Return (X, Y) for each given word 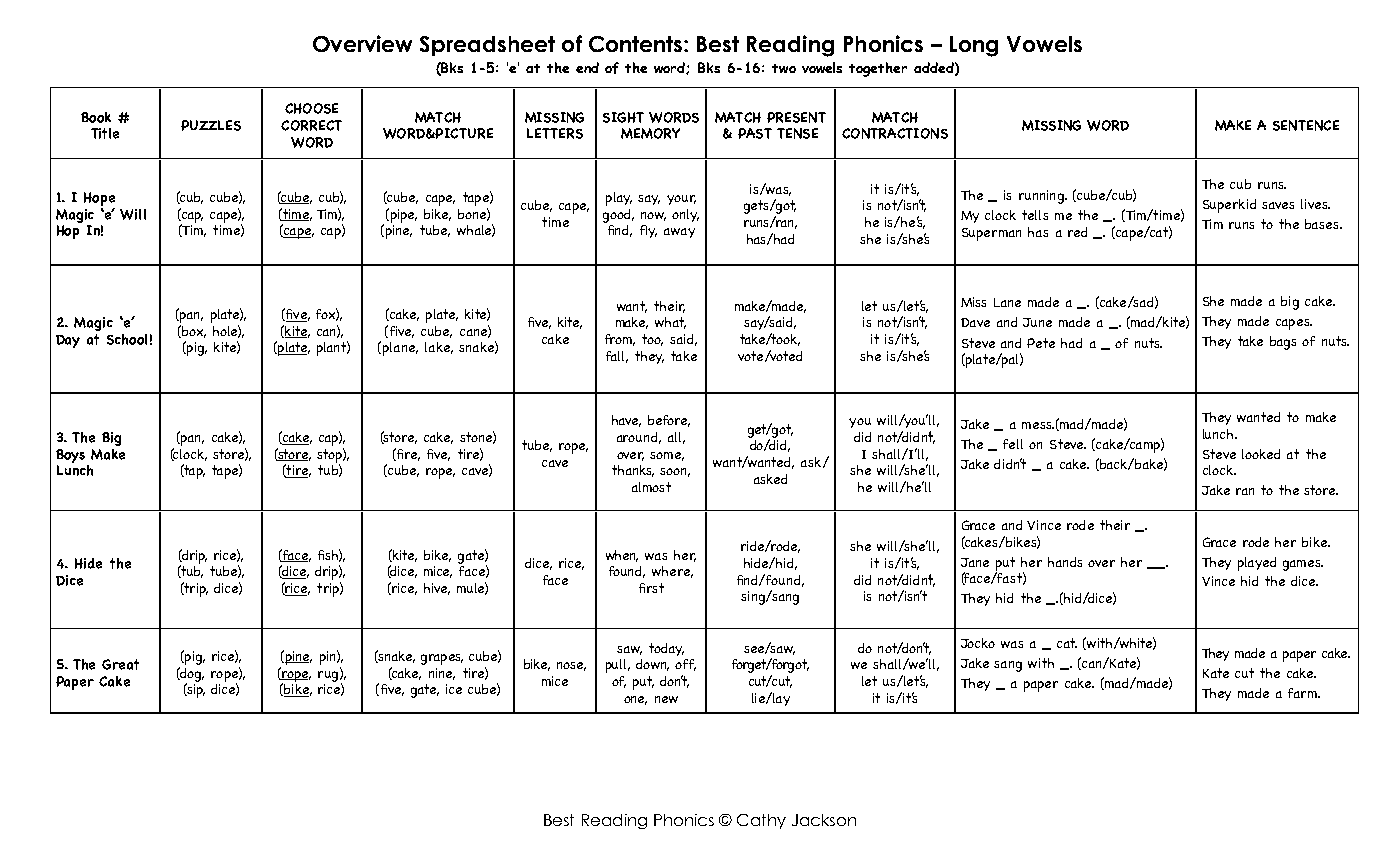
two (784, 68)
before (669, 421)
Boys (70, 456)
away (679, 233)
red (1077, 232)
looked (1261, 454)
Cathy (761, 821)
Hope (99, 200)
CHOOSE (311, 108)
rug (328, 676)
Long (974, 46)
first (651, 588)
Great (120, 664)
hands (1065, 562)
